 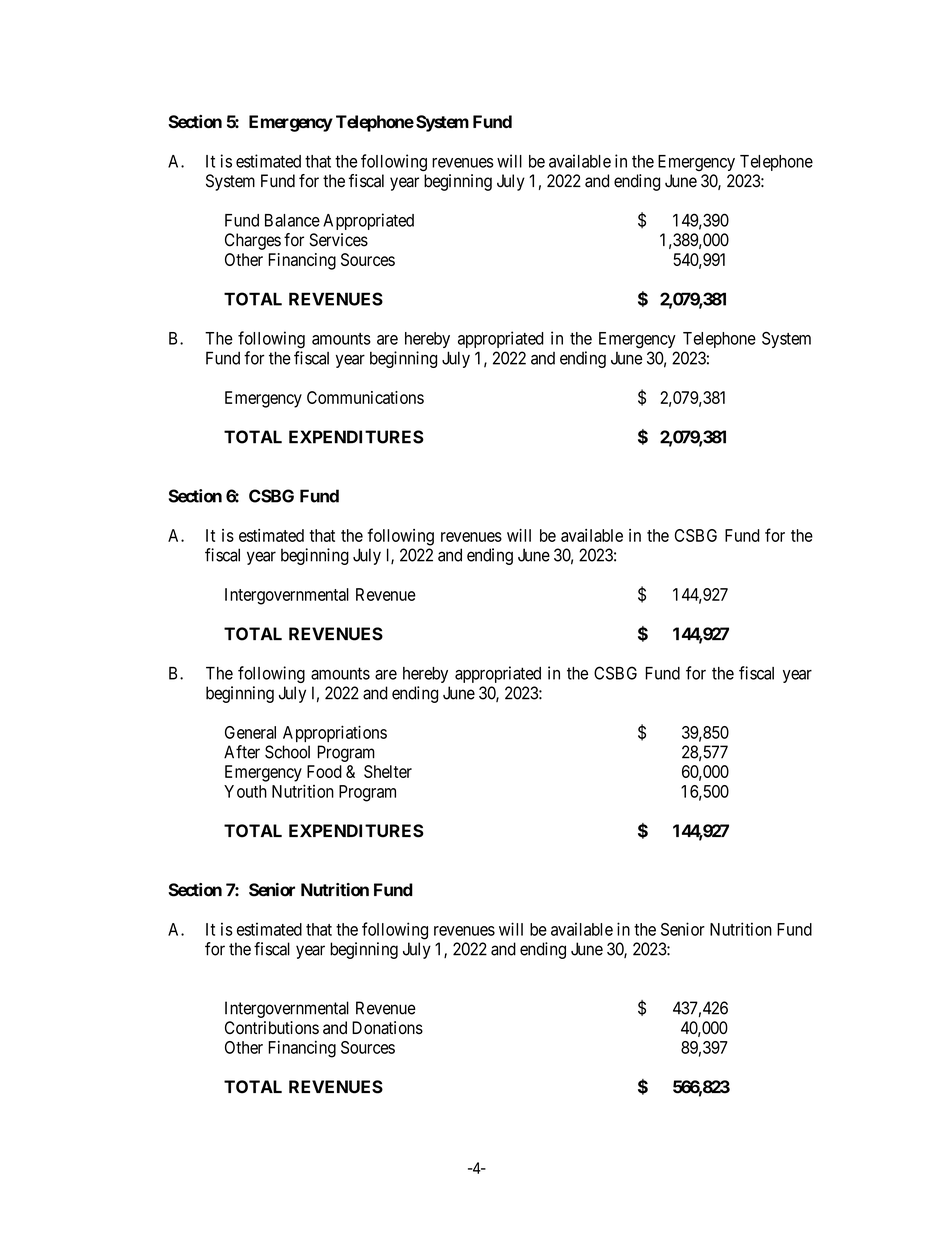 What do you see at coordinates (338, 240) in the document?
I see `Services` at bounding box center [338, 240].
